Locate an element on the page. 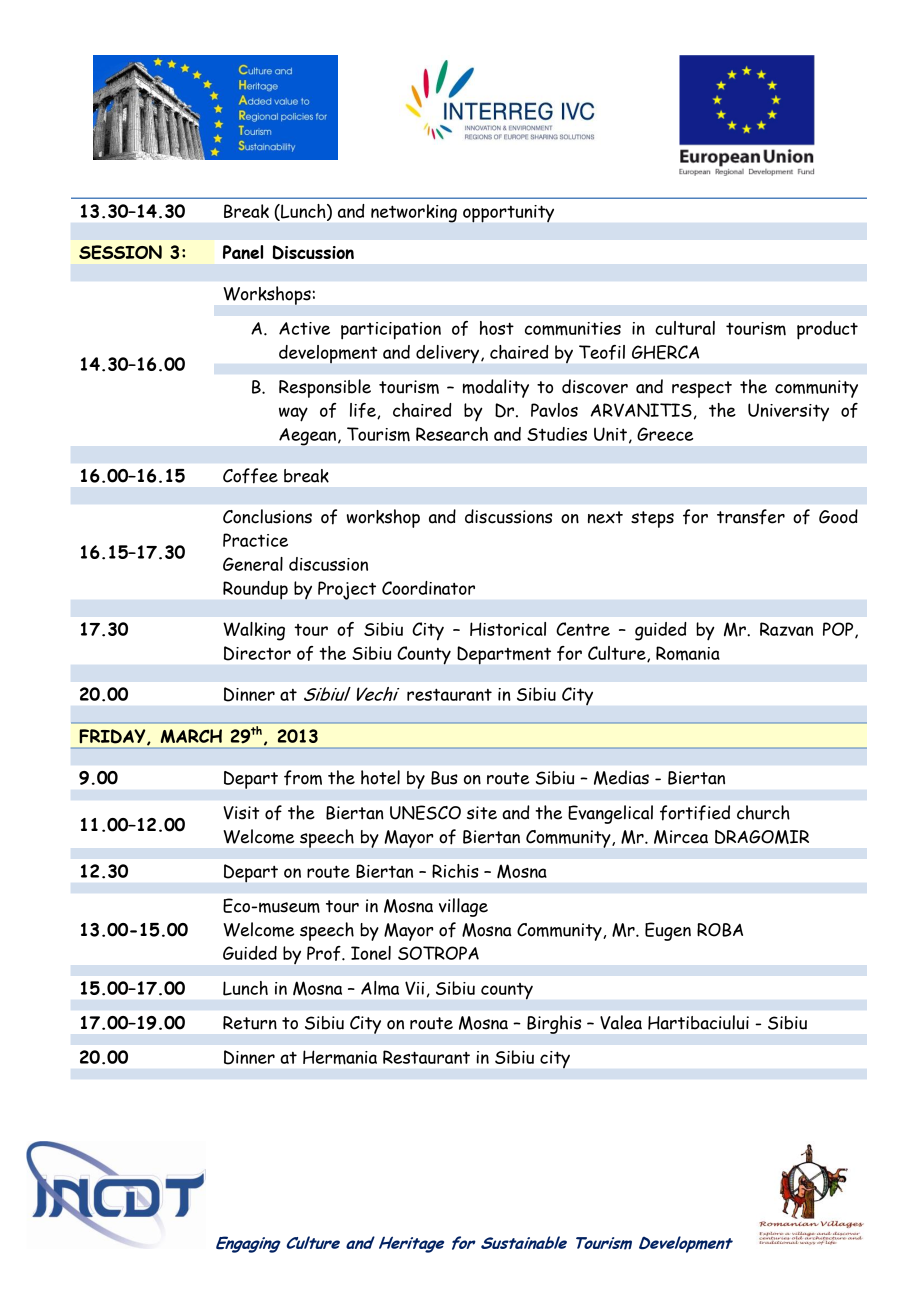  Romania is located at coordinates (688, 653).
